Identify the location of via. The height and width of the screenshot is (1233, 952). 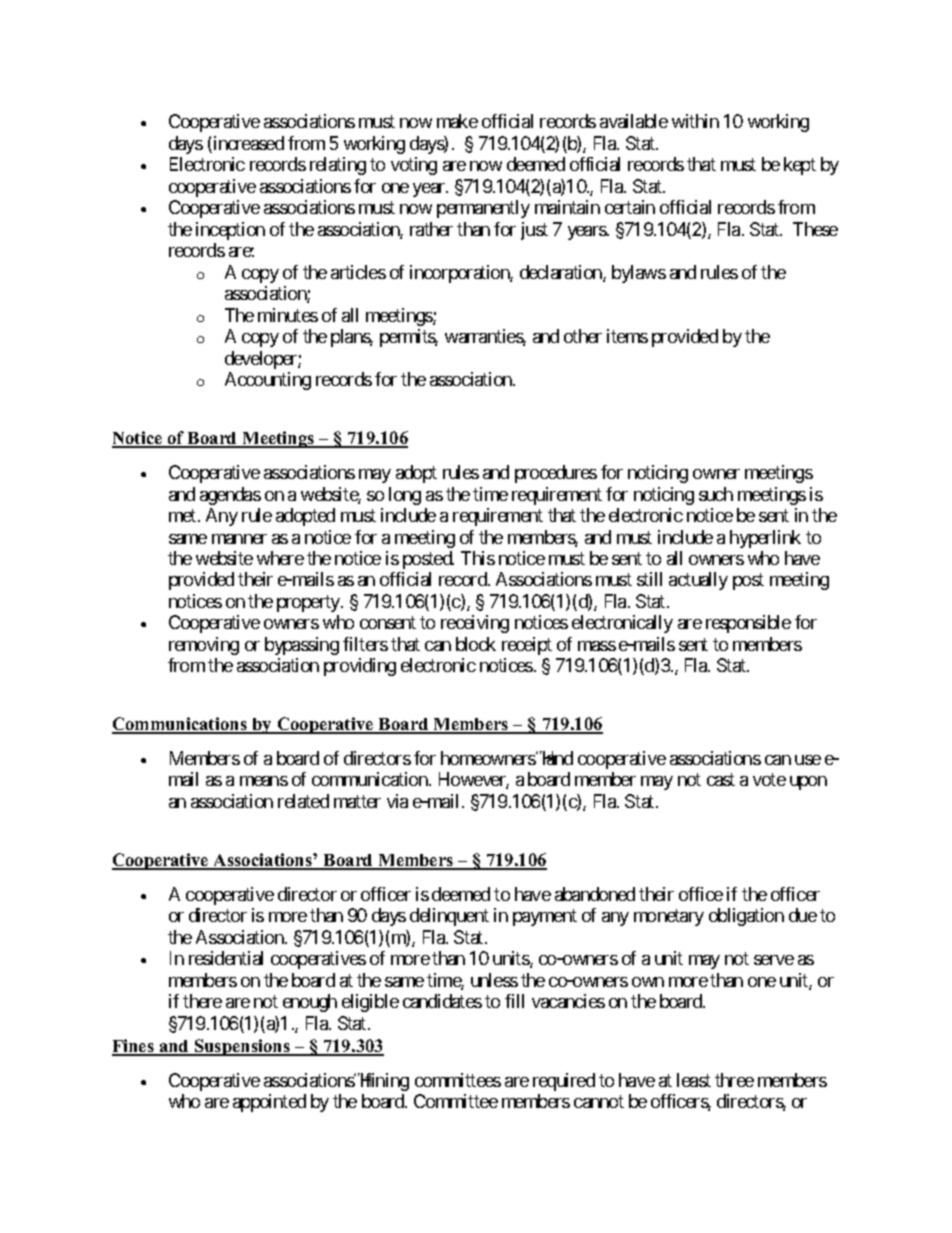
(397, 801).
